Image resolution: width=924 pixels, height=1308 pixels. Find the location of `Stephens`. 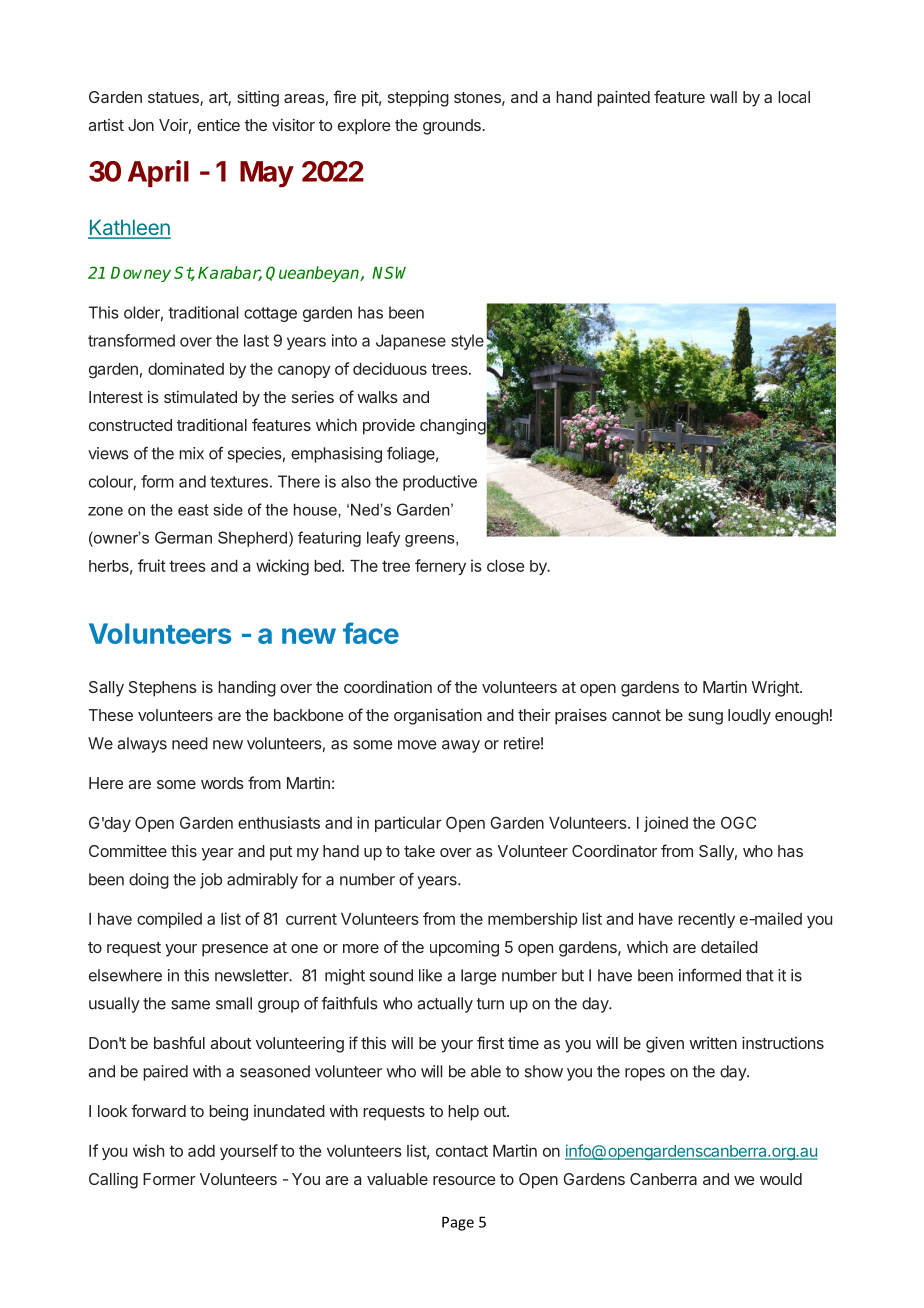

Stephens is located at coordinates (163, 689).
